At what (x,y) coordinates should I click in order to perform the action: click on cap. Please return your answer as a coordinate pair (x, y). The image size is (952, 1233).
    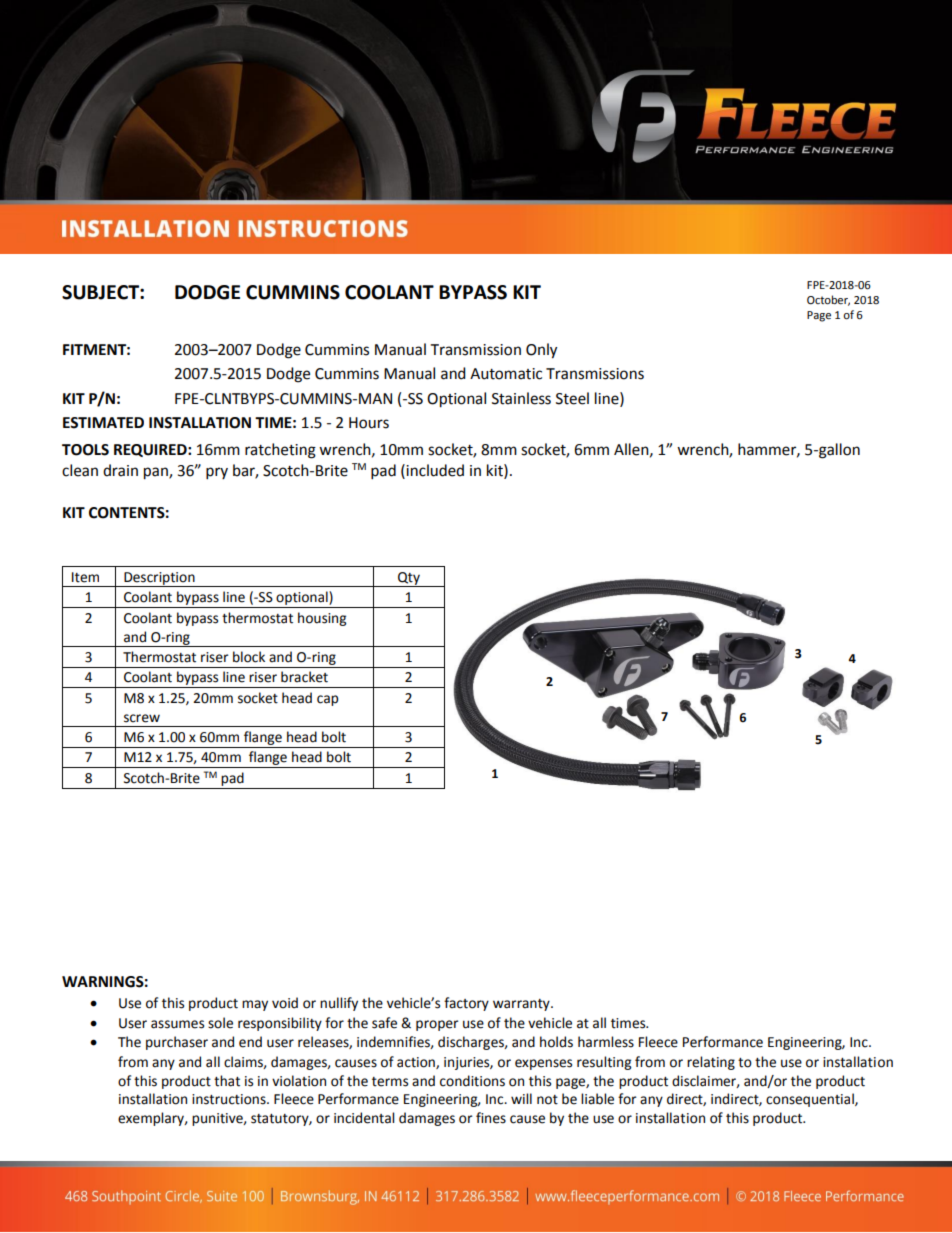
    Looking at the image, I should click on (327, 700).
